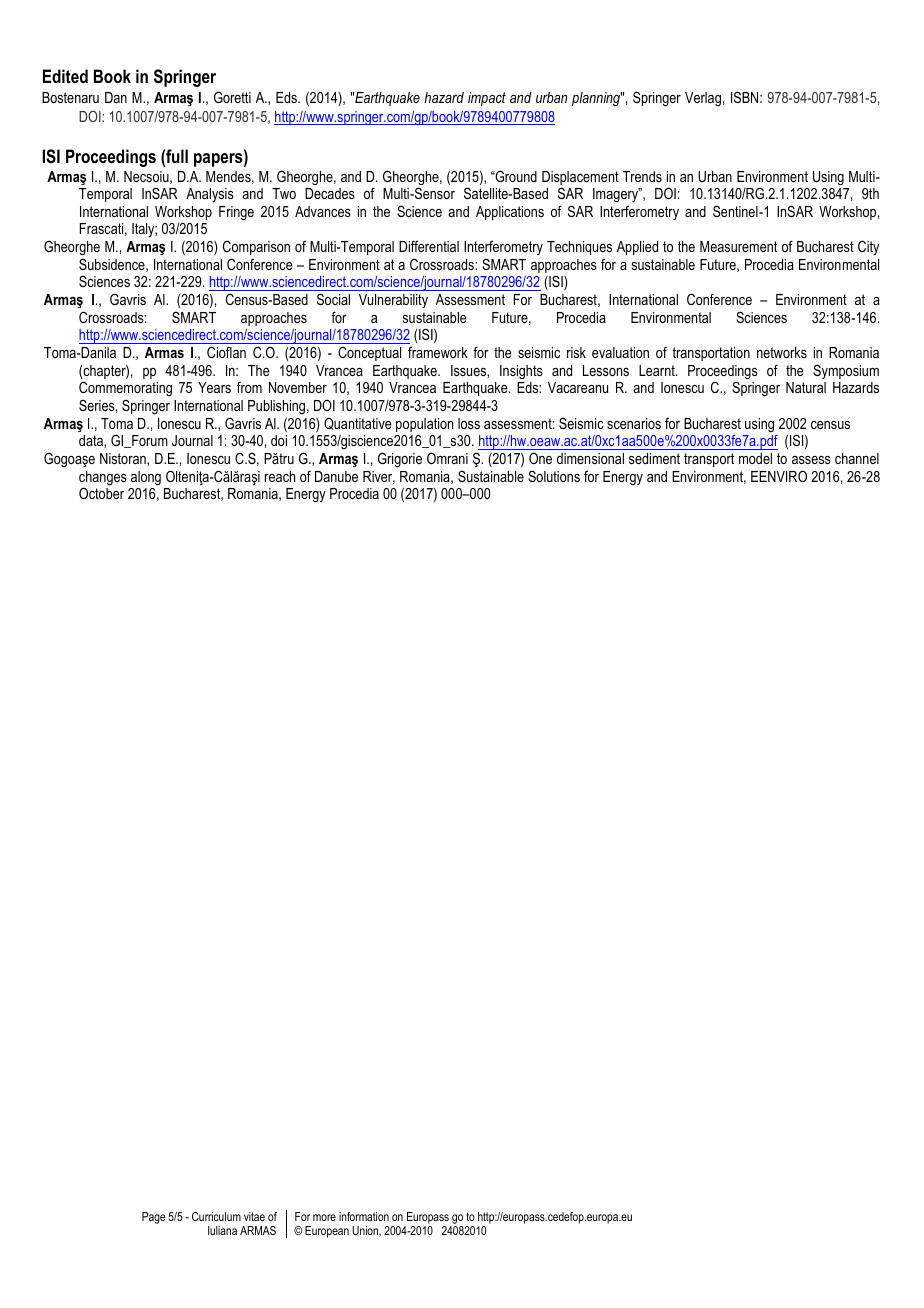 The image size is (924, 1308). Describe the element at coordinates (703, 99) in the screenshot. I see `Verlag` at that location.
